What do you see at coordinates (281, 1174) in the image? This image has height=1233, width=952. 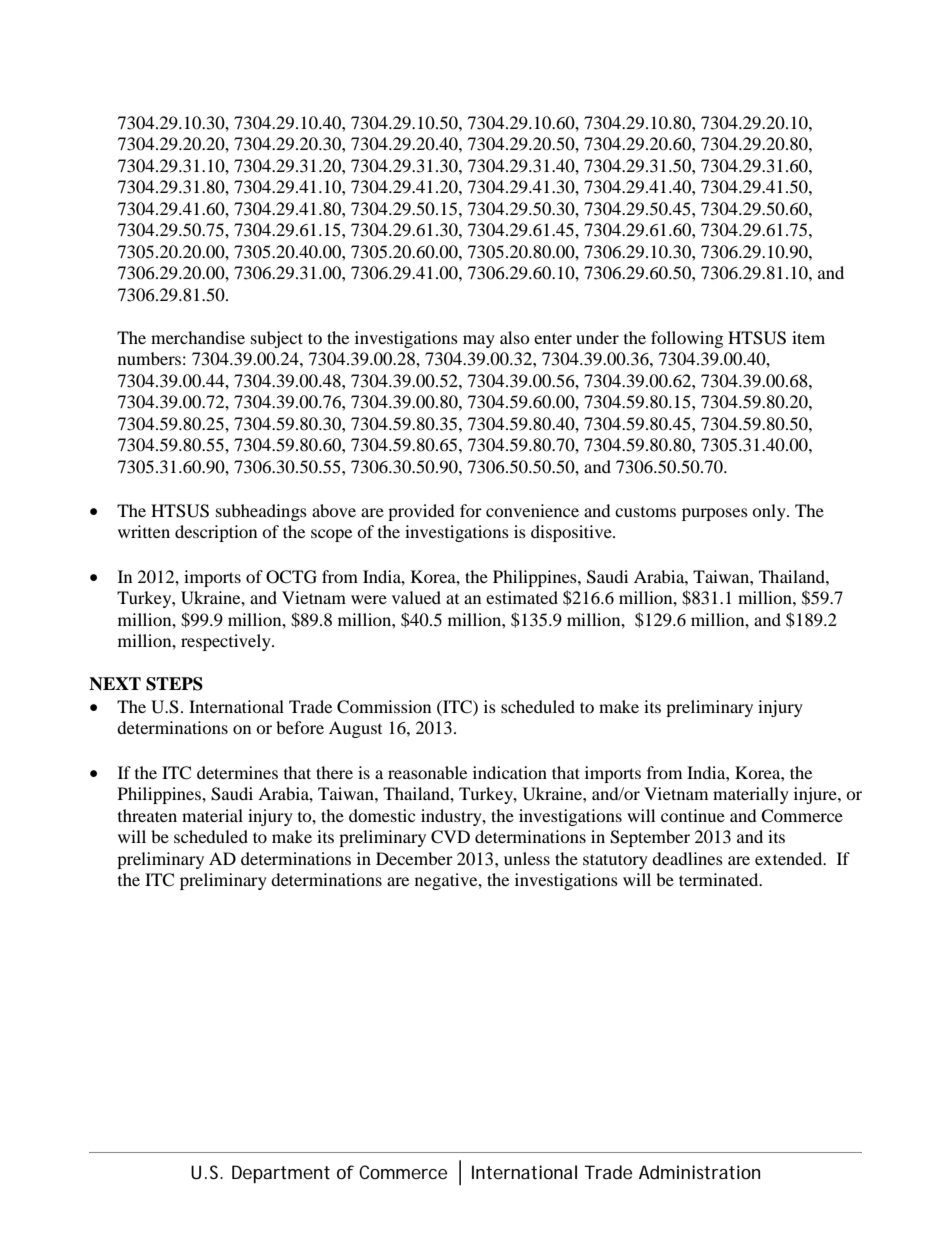 I see `Department` at bounding box center [281, 1174].
